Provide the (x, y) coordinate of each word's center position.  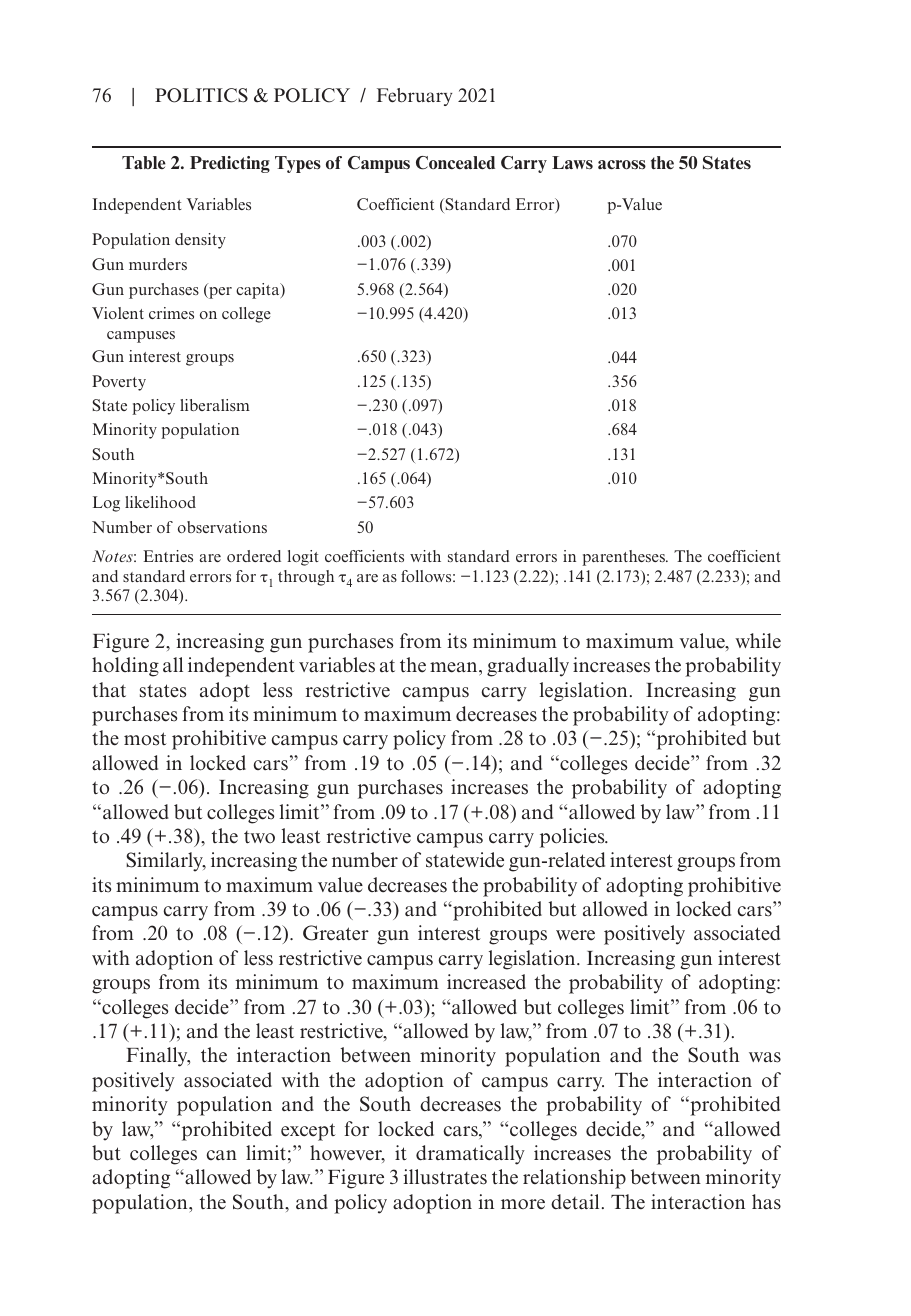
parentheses (625, 558)
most (145, 739)
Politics (201, 95)
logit (303, 558)
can (221, 1155)
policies (573, 838)
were (575, 935)
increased (486, 982)
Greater (336, 933)
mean (455, 667)
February (414, 97)
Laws (572, 162)
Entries (168, 556)
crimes (171, 313)
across (622, 165)
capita (259, 291)
